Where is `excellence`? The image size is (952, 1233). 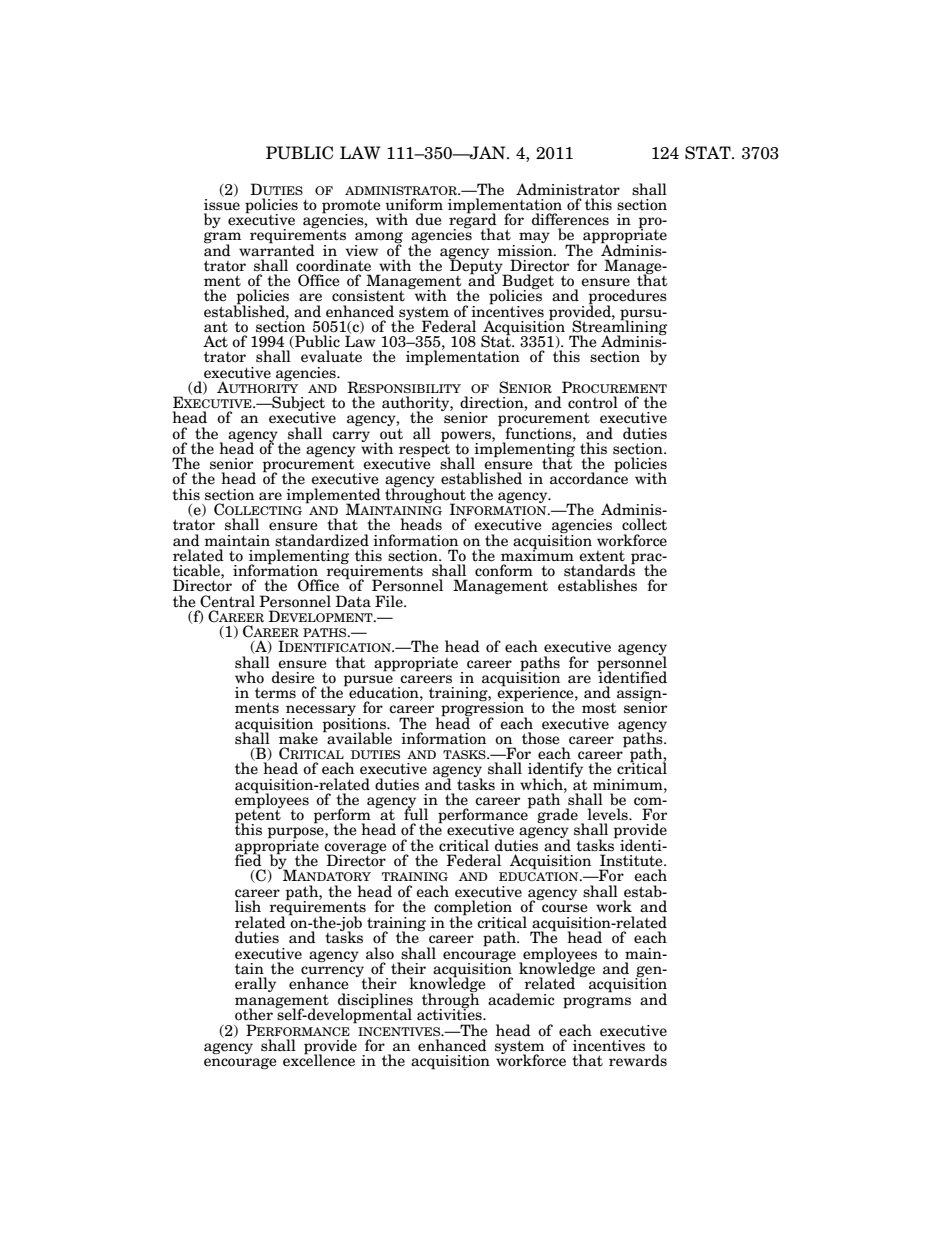 excellence is located at coordinates (319, 1059).
